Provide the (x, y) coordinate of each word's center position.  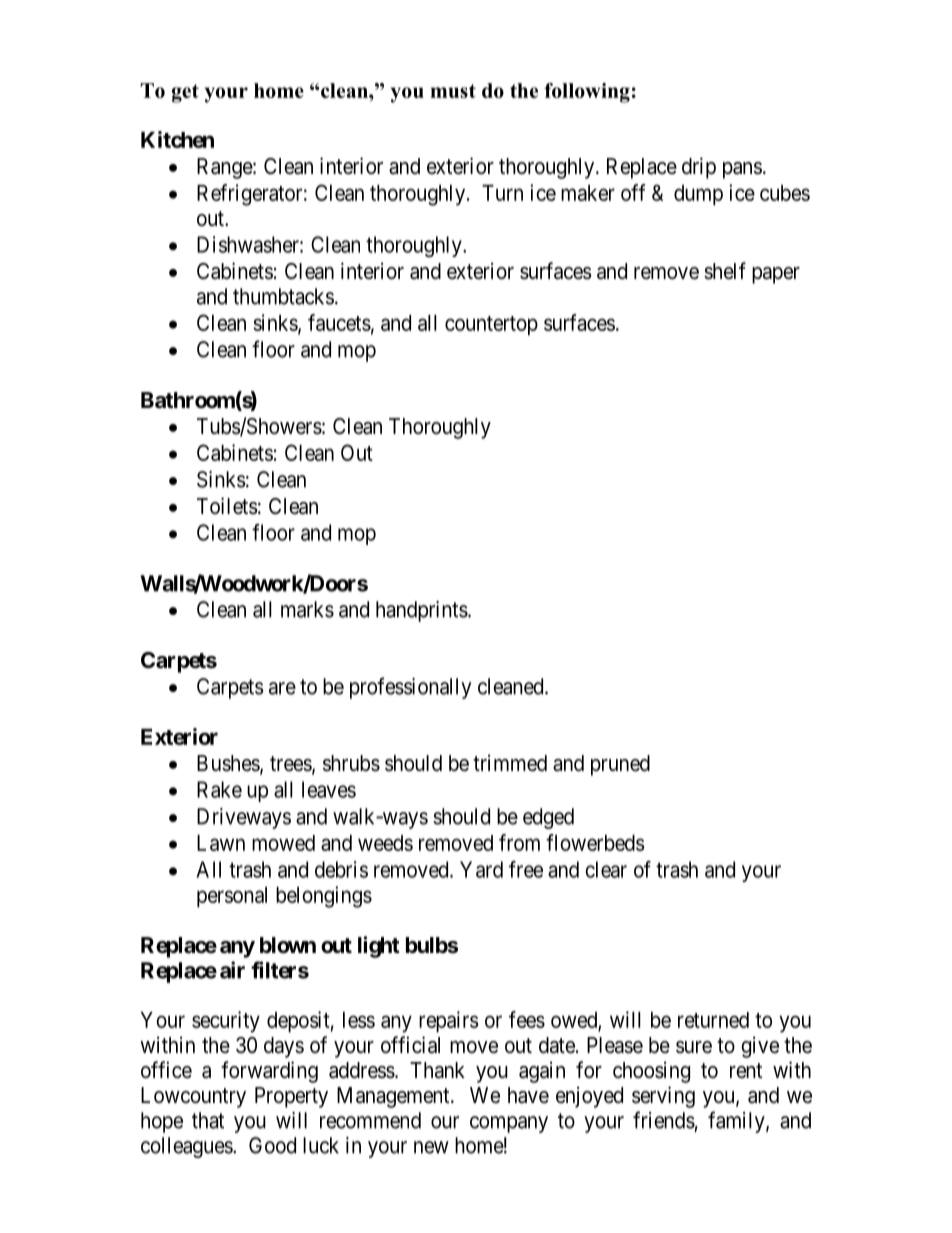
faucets (339, 322)
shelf (725, 271)
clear (606, 869)
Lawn (221, 843)
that (208, 1120)
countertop (491, 326)
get (185, 93)
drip (699, 168)
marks (307, 609)
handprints (422, 611)
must (453, 91)
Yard (481, 869)
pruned (620, 765)
